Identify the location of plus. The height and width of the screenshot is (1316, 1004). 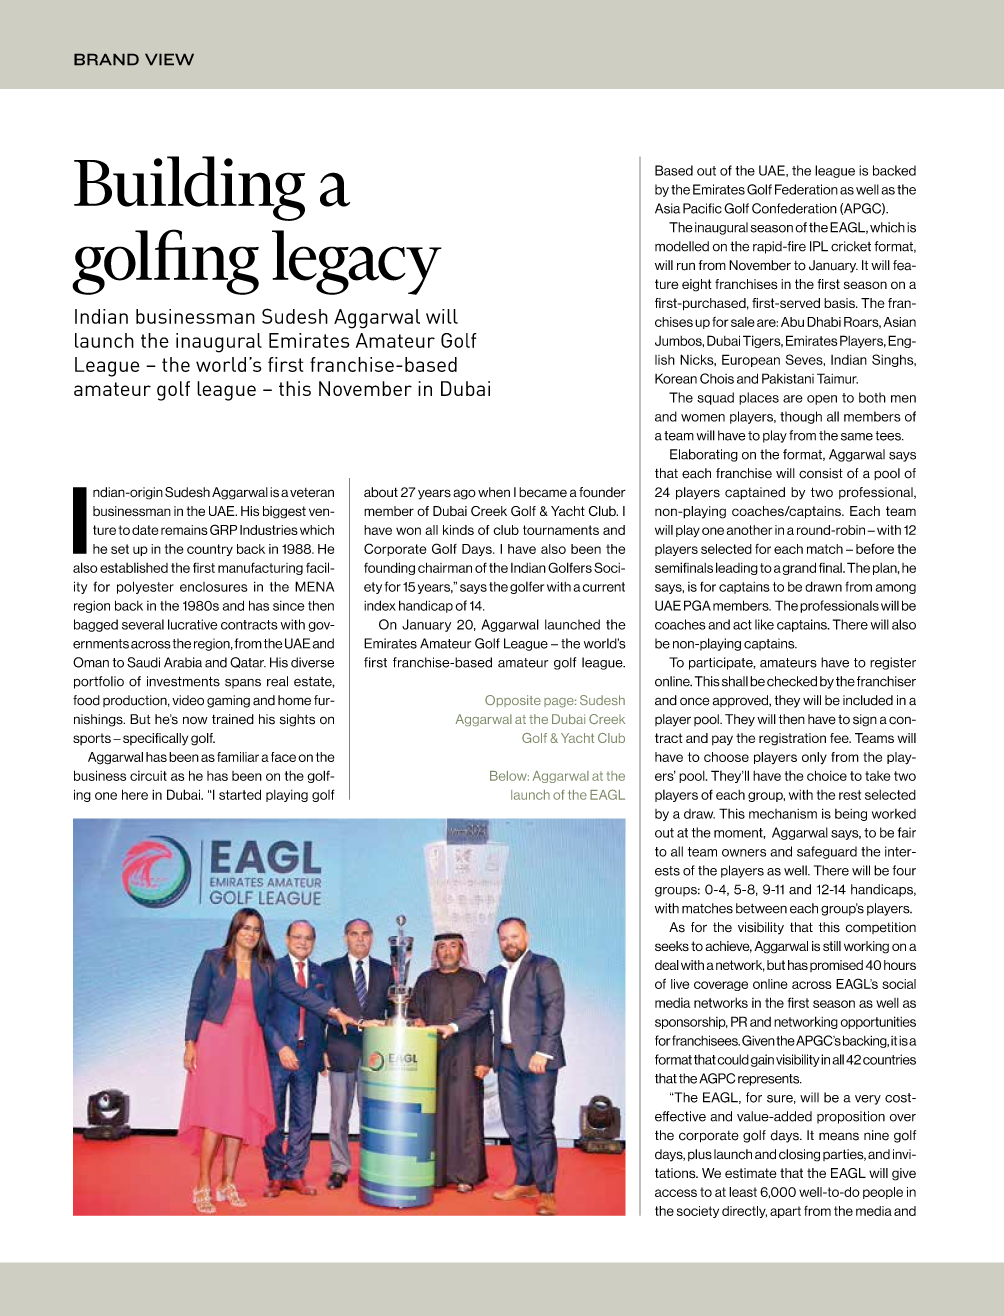
(700, 1155).
